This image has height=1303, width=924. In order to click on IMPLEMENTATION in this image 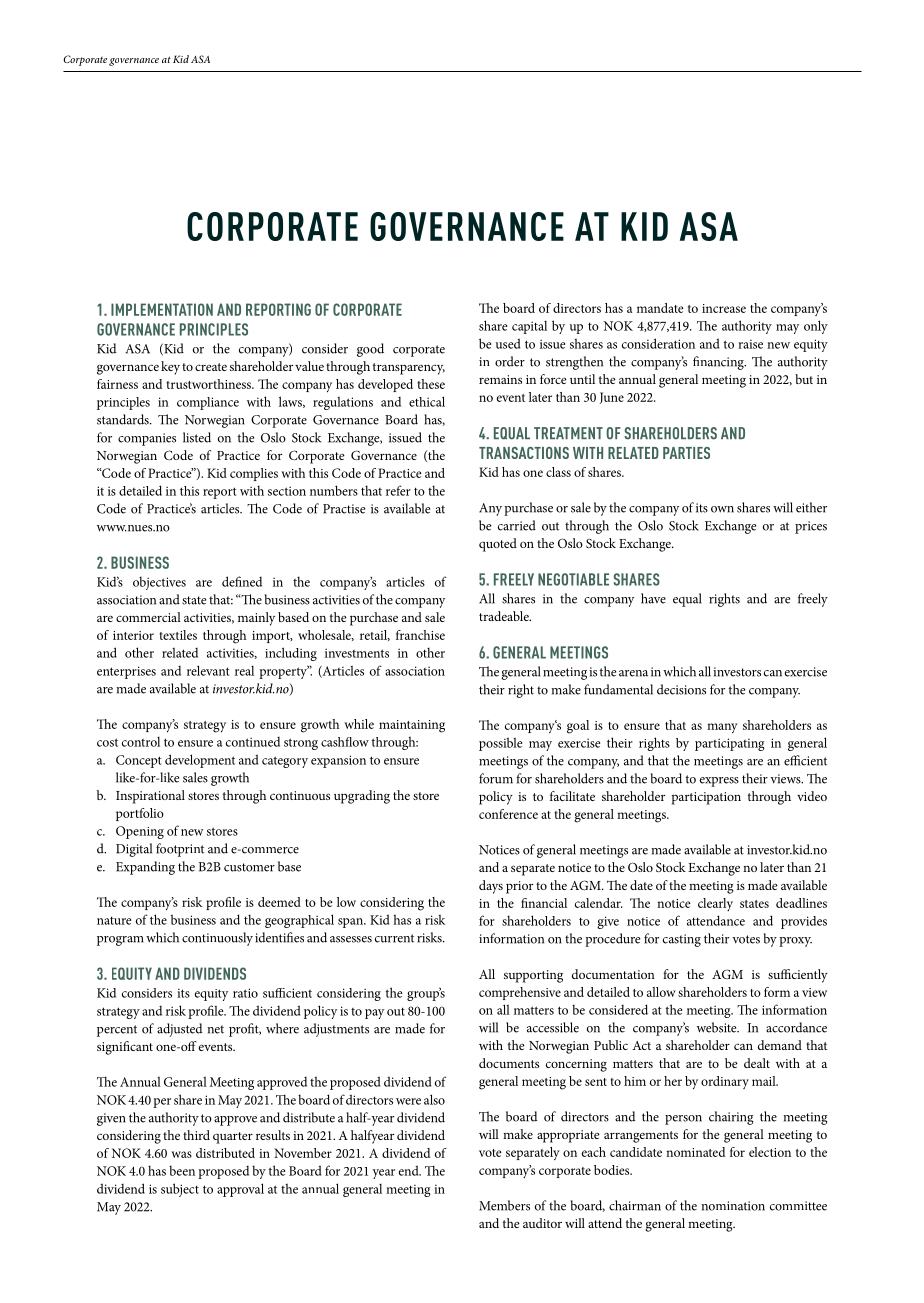, I will do `click(162, 309)`.
